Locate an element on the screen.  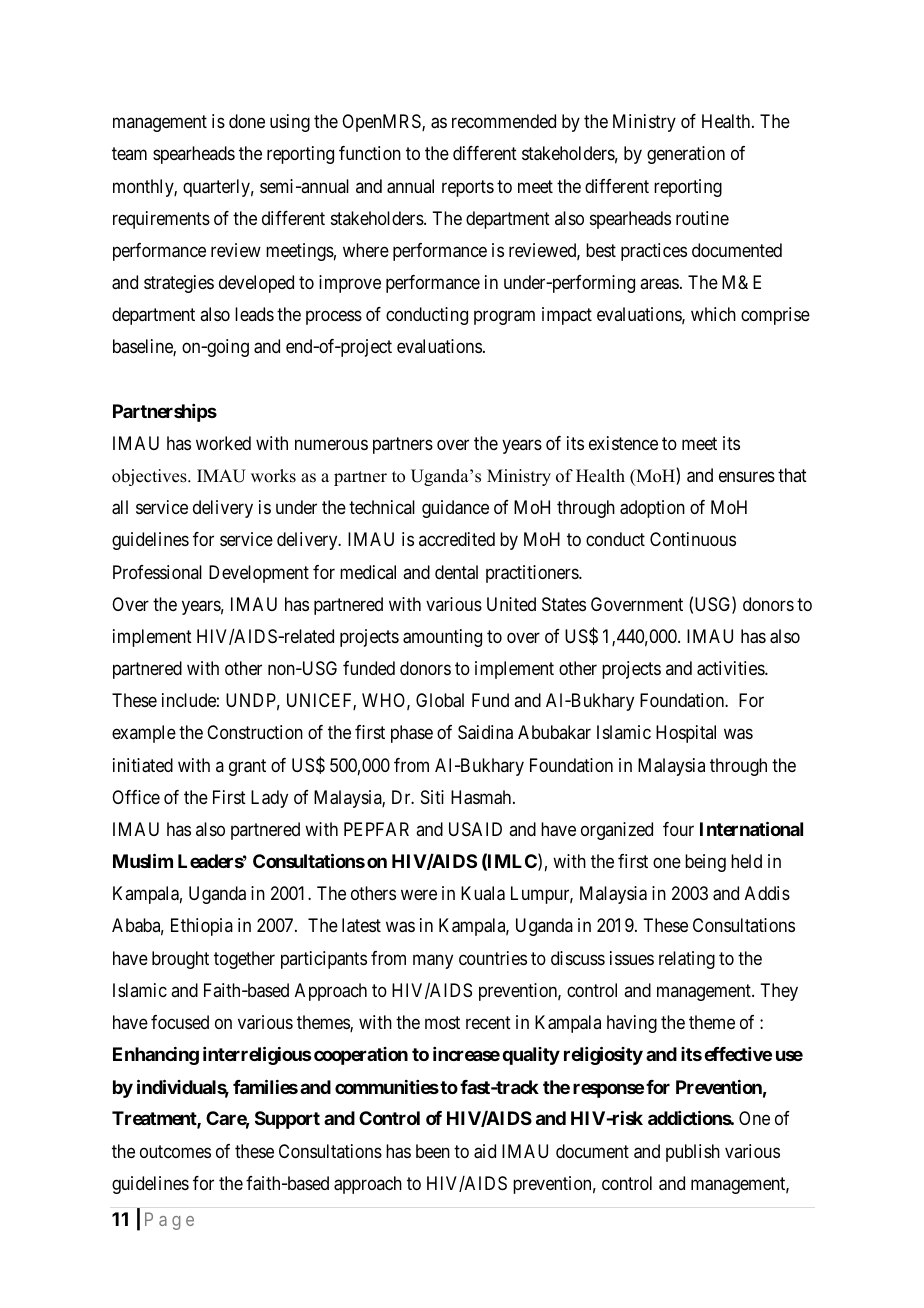
generation is located at coordinates (686, 155).
